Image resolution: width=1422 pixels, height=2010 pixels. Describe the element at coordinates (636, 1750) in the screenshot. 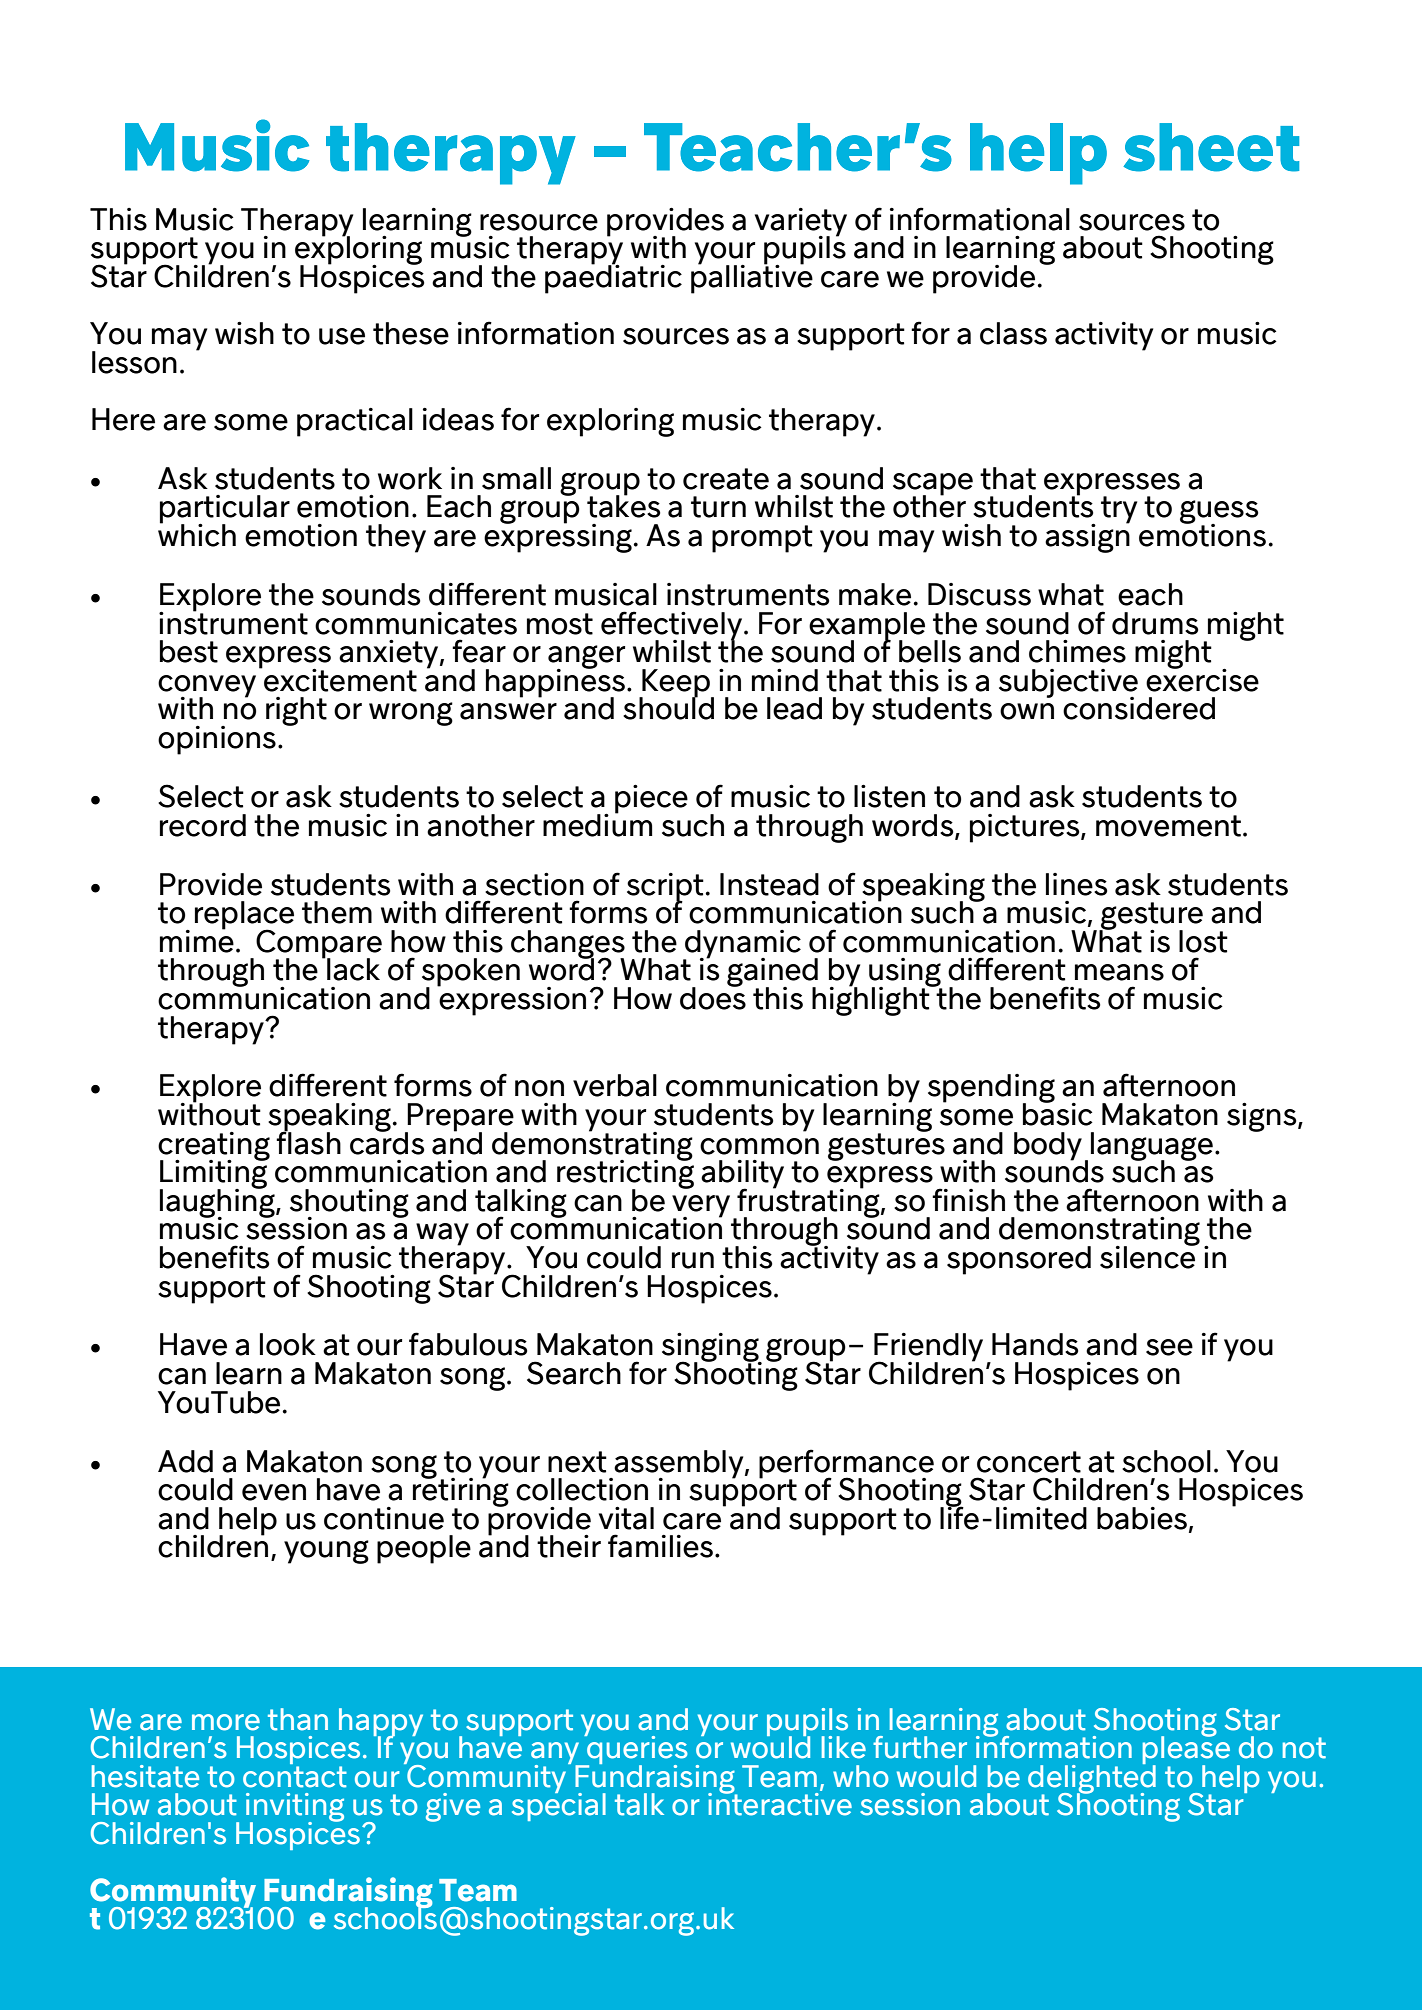

I see `queries` at that location.
